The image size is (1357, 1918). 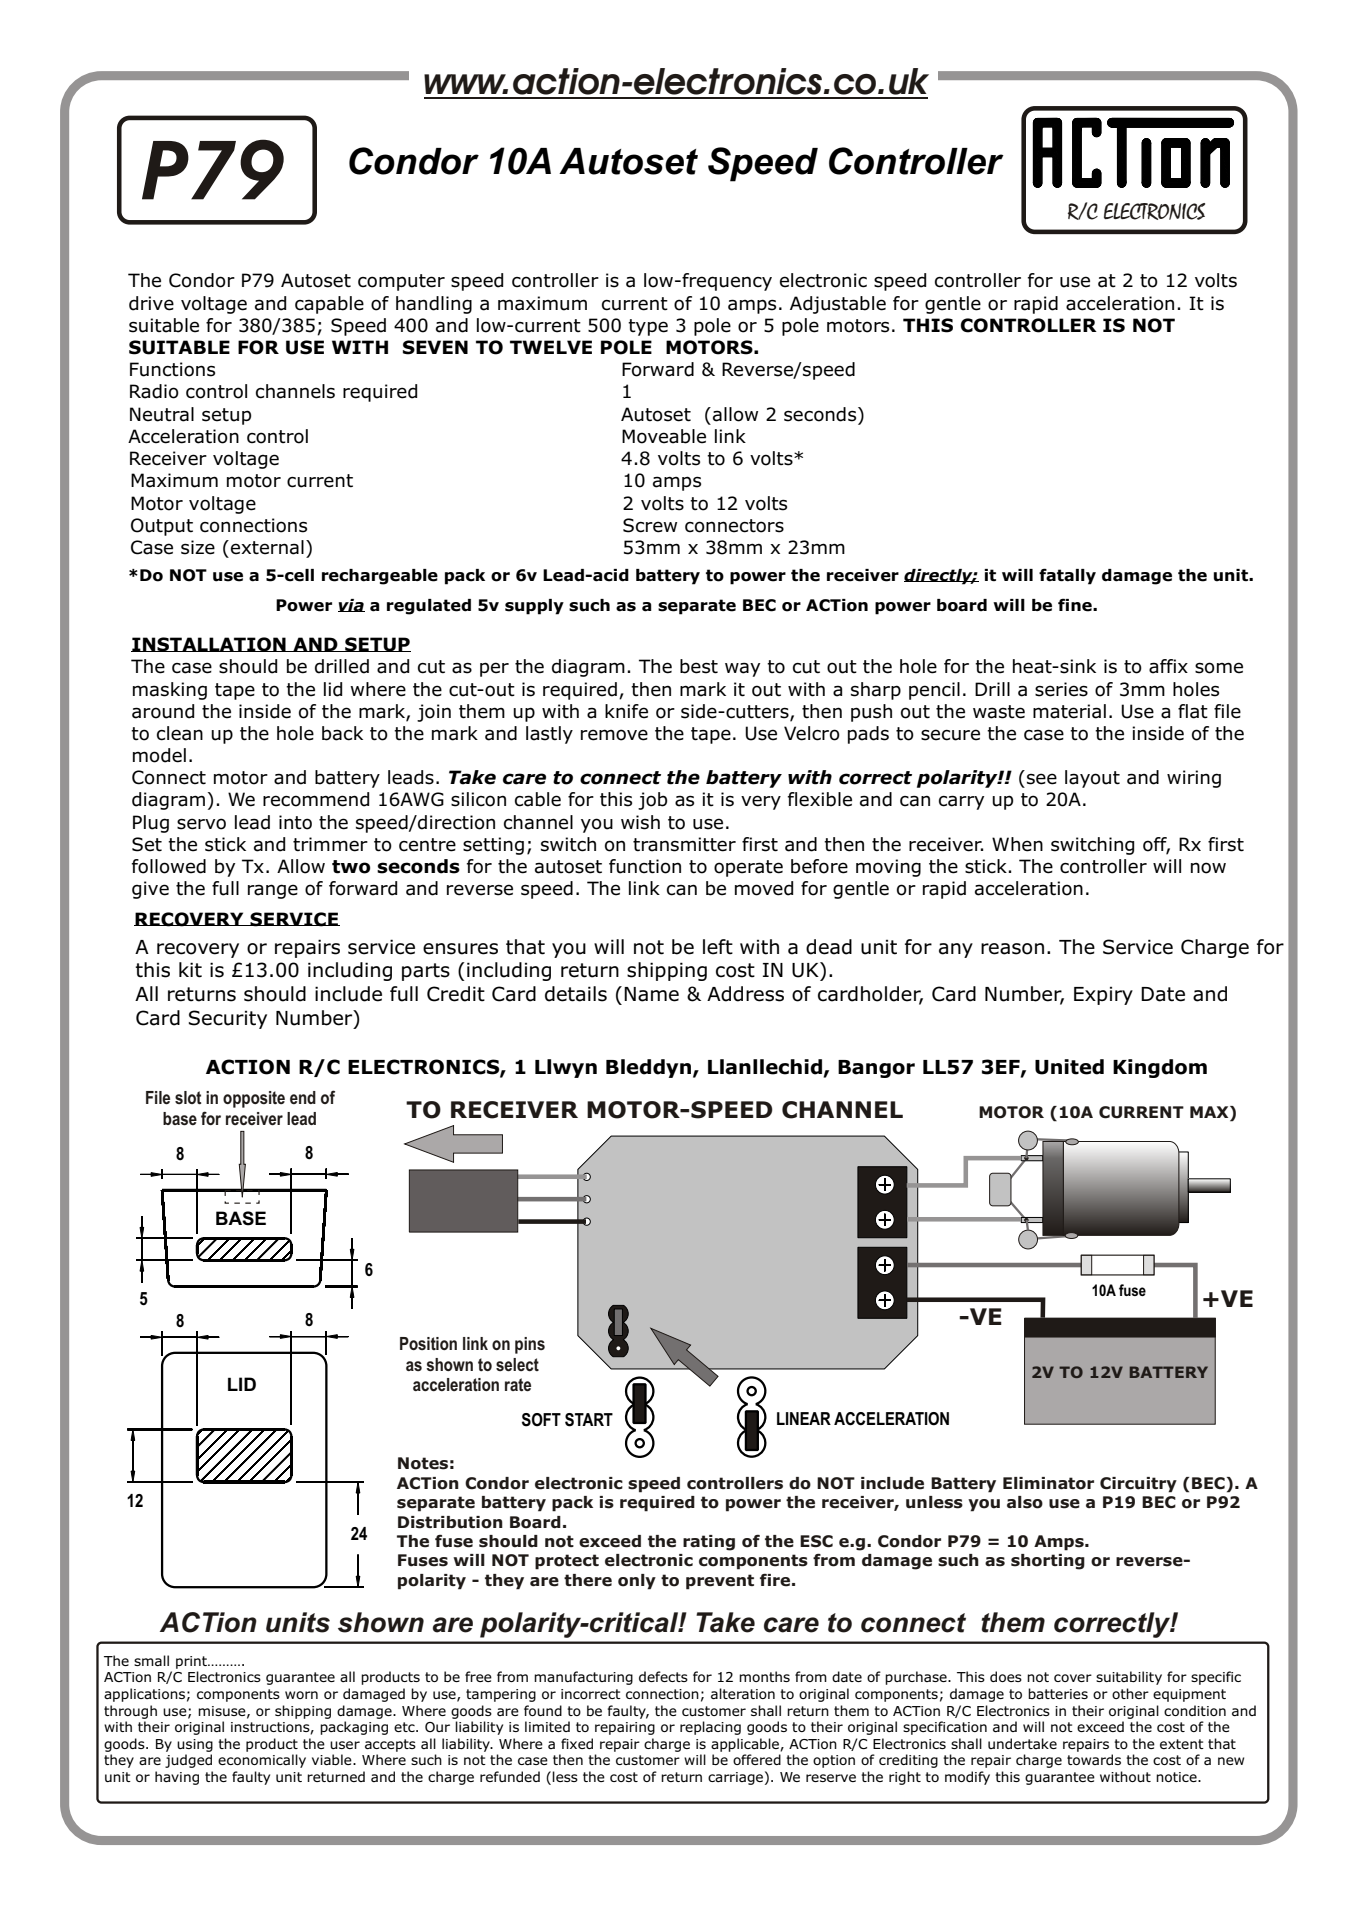 I want to click on job, so click(x=652, y=801).
